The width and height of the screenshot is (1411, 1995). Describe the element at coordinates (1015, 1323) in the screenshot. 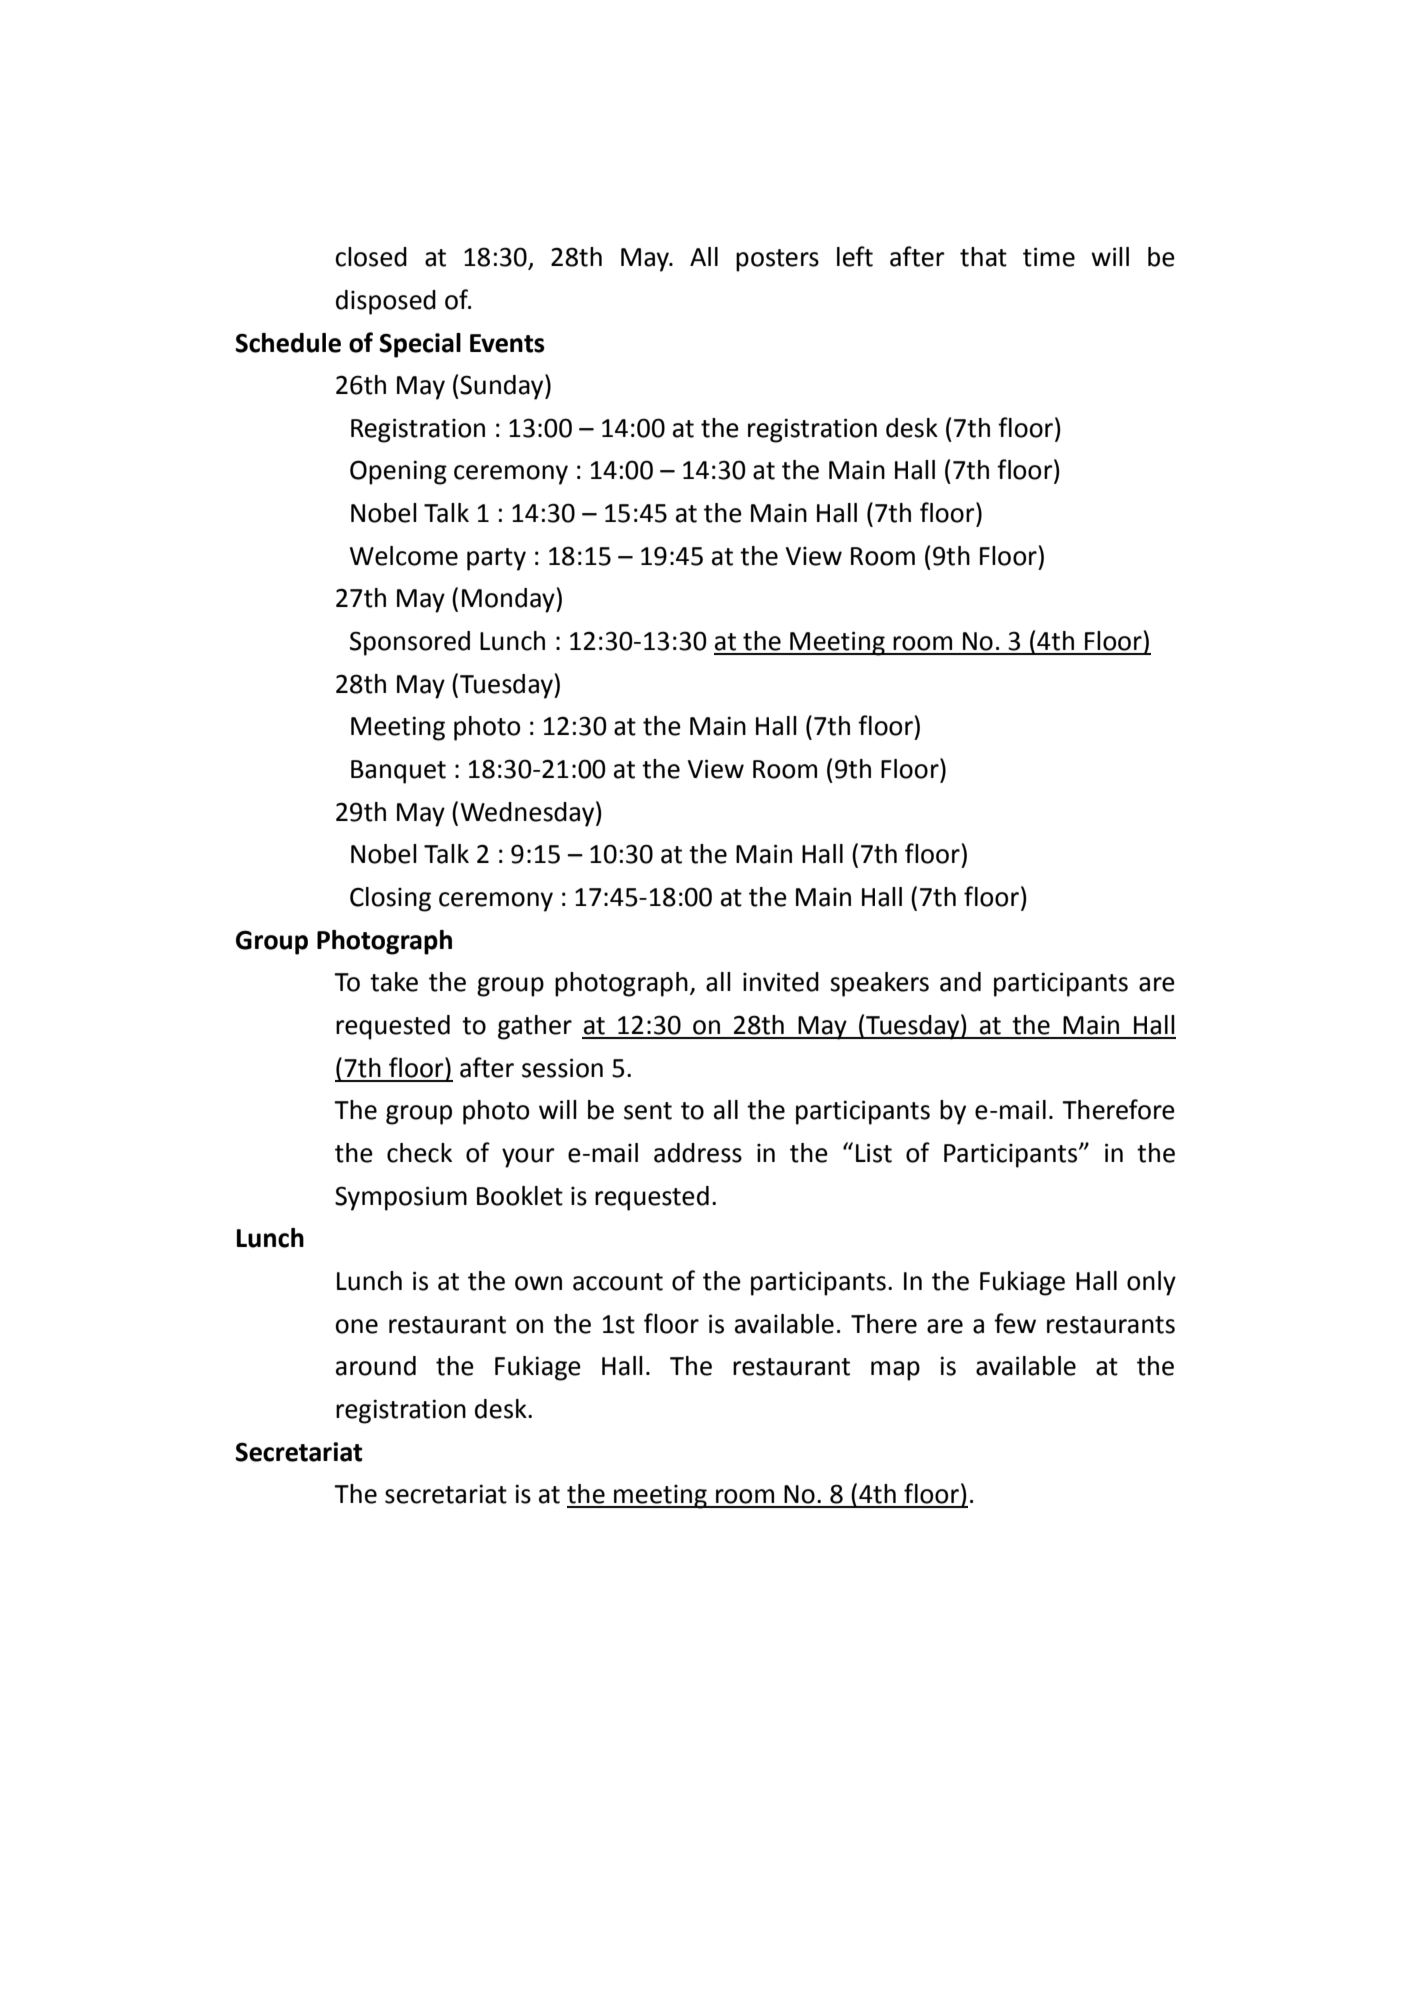

I see `few` at that location.
